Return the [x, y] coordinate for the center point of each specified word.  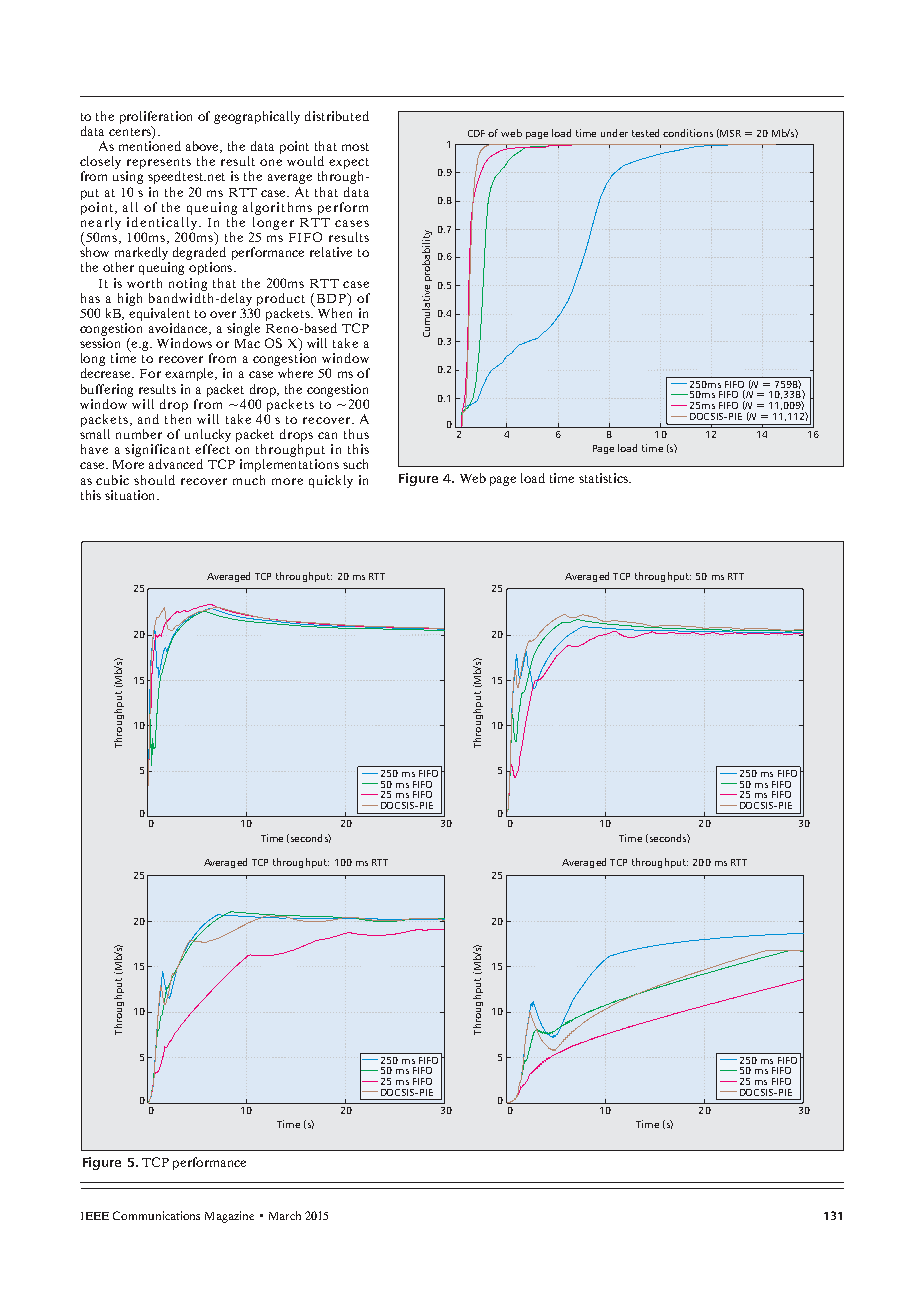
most [355, 147]
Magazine [229, 1217]
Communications [156, 1215]
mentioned [150, 146]
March [285, 1215]
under [614, 133]
